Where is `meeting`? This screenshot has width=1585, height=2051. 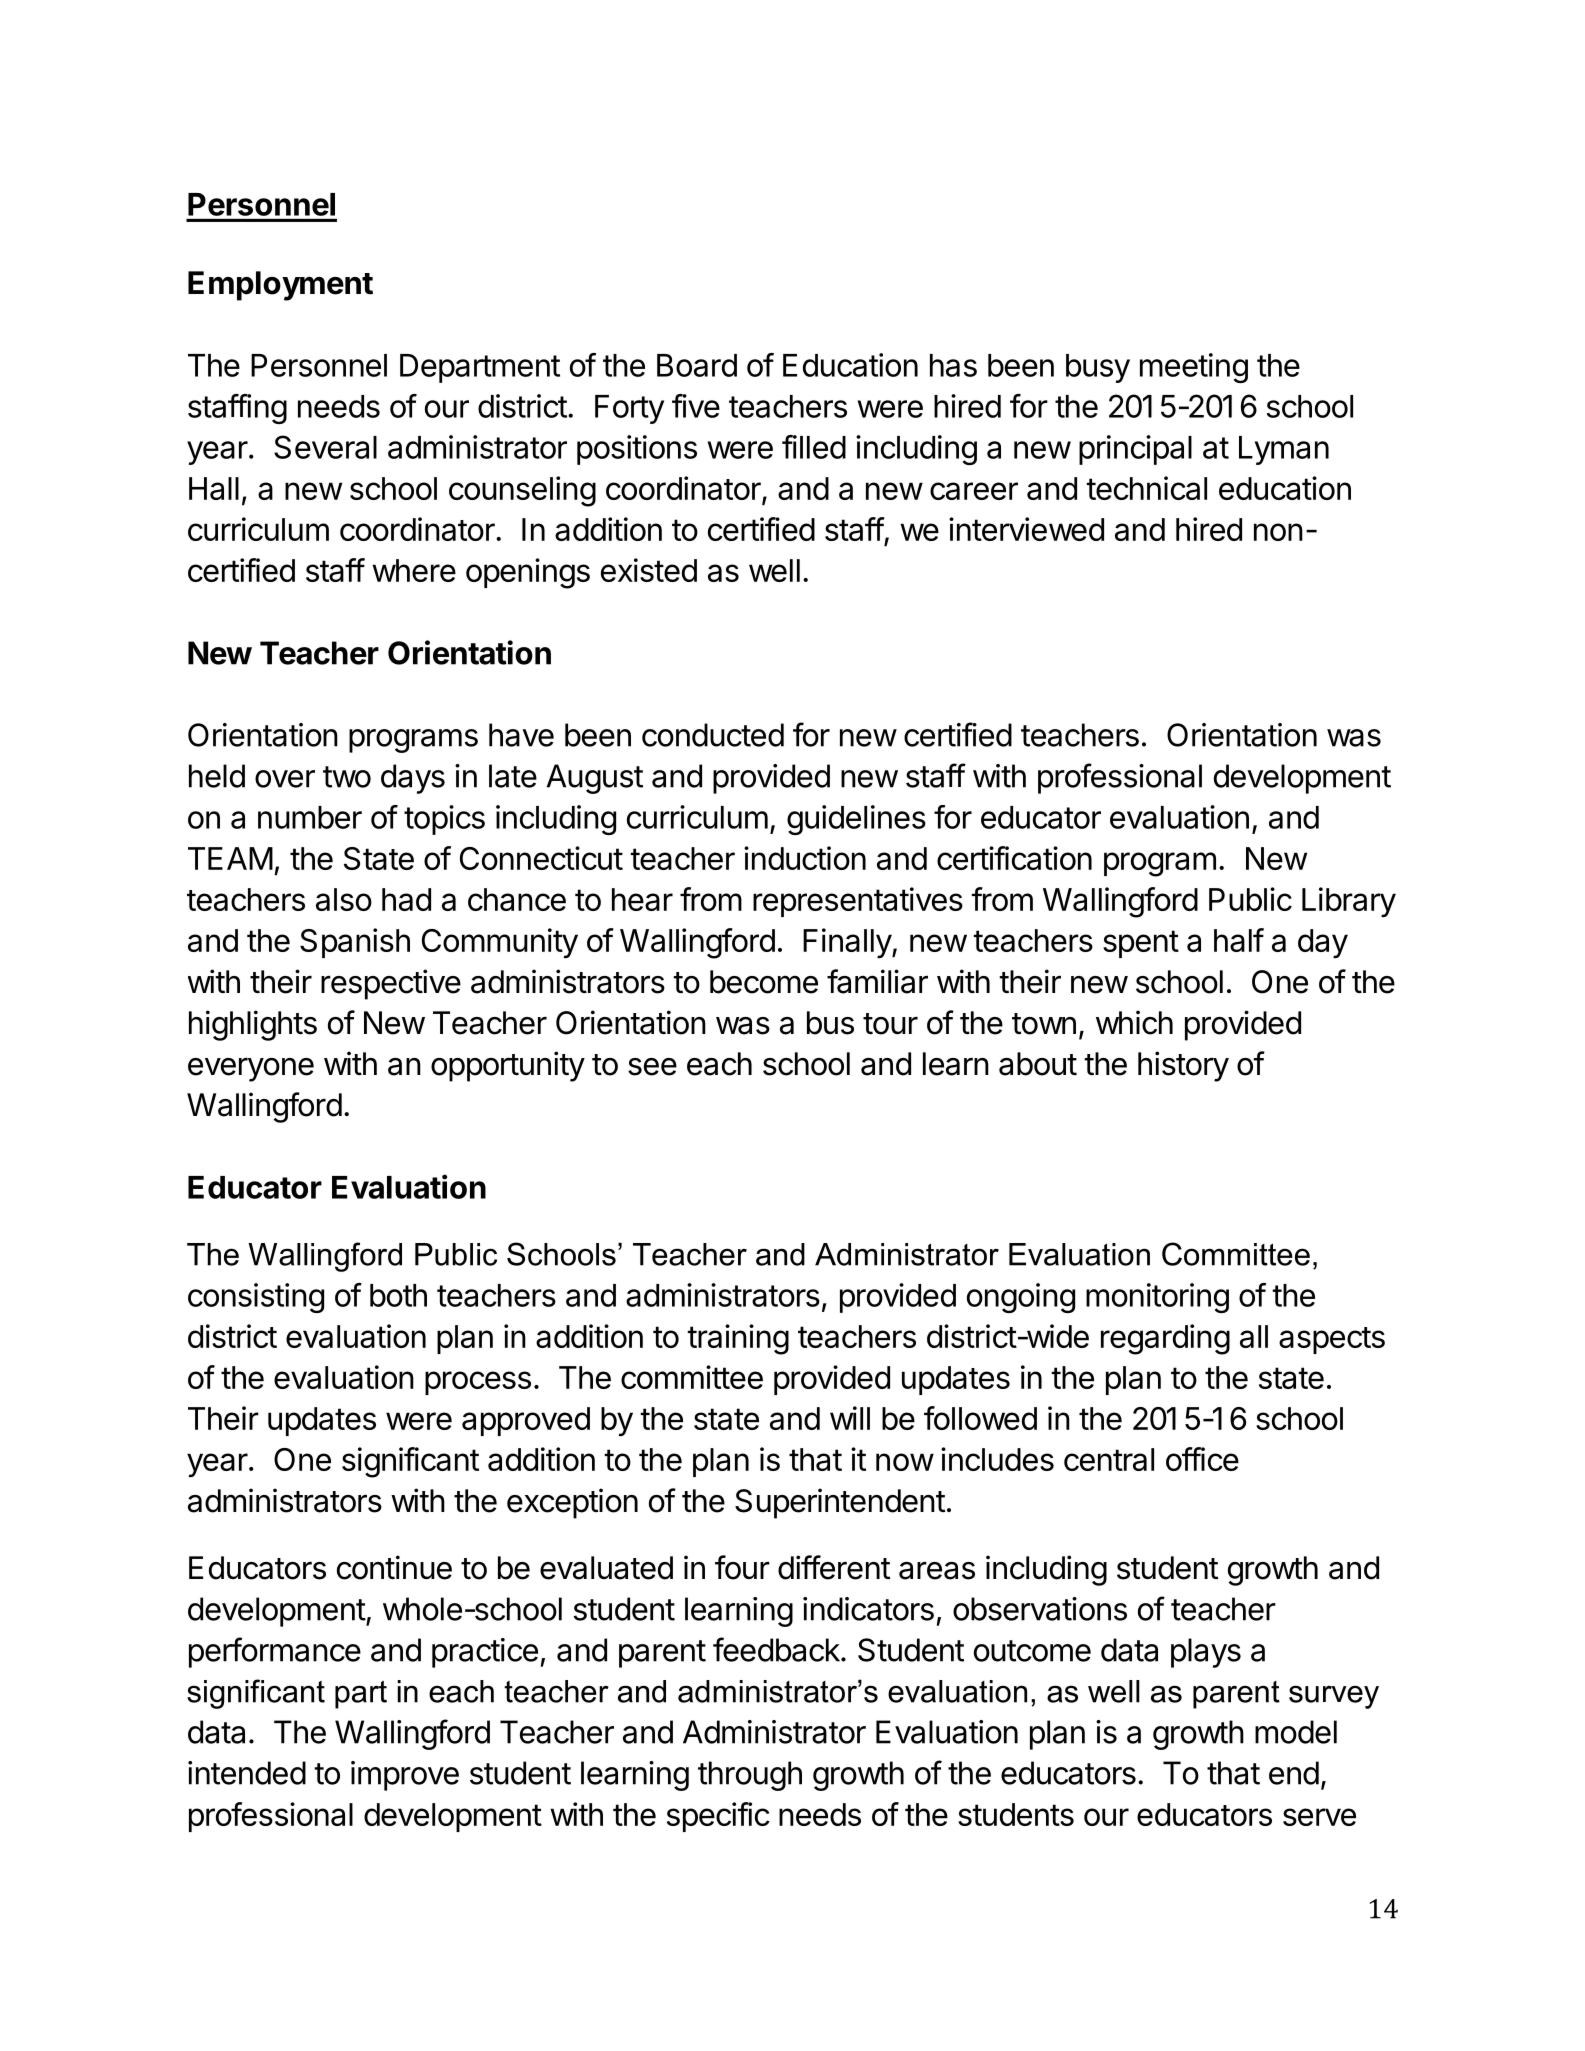
meeting is located at coordinates (1194, 368).
